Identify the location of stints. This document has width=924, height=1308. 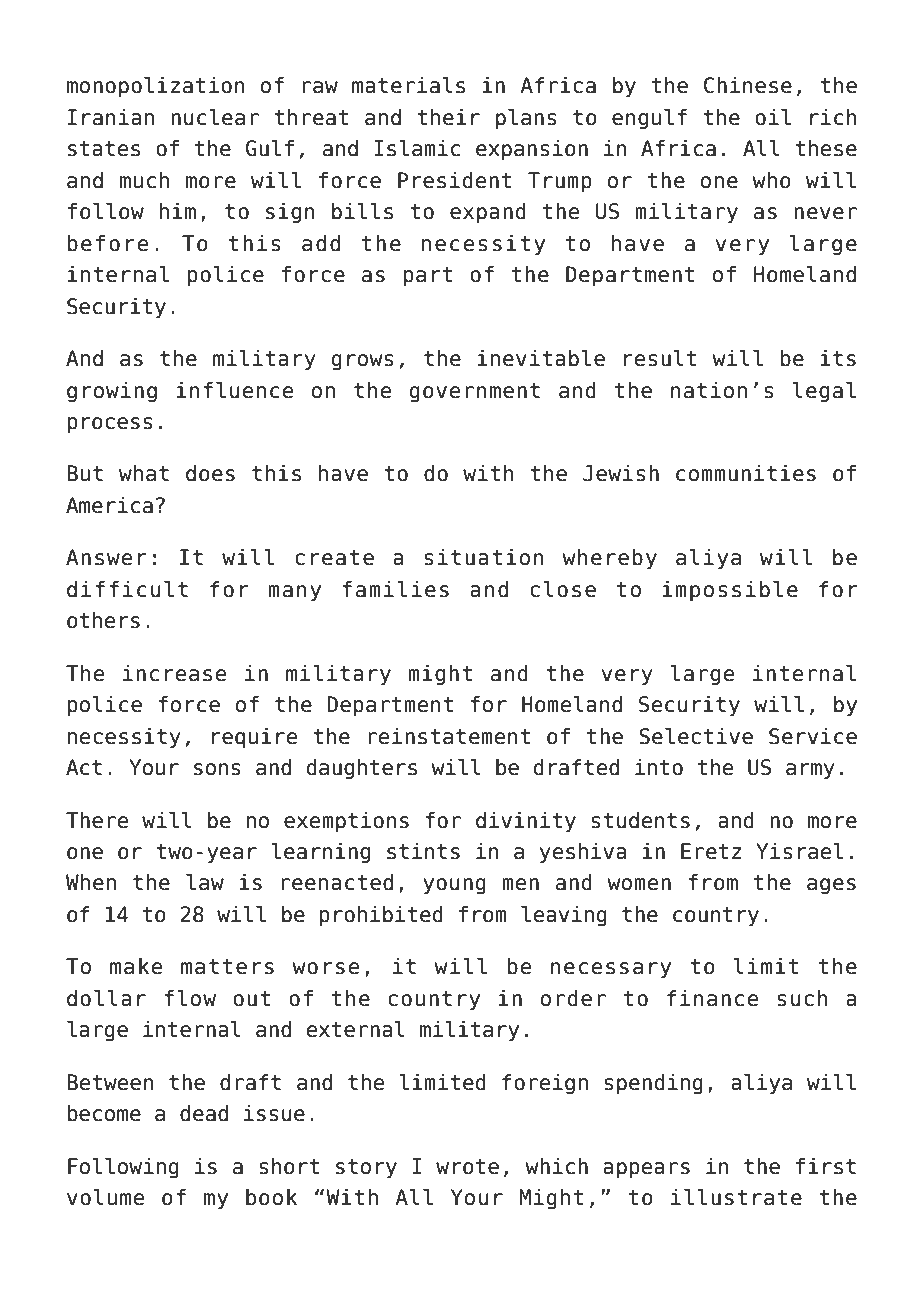
(423, 851).
